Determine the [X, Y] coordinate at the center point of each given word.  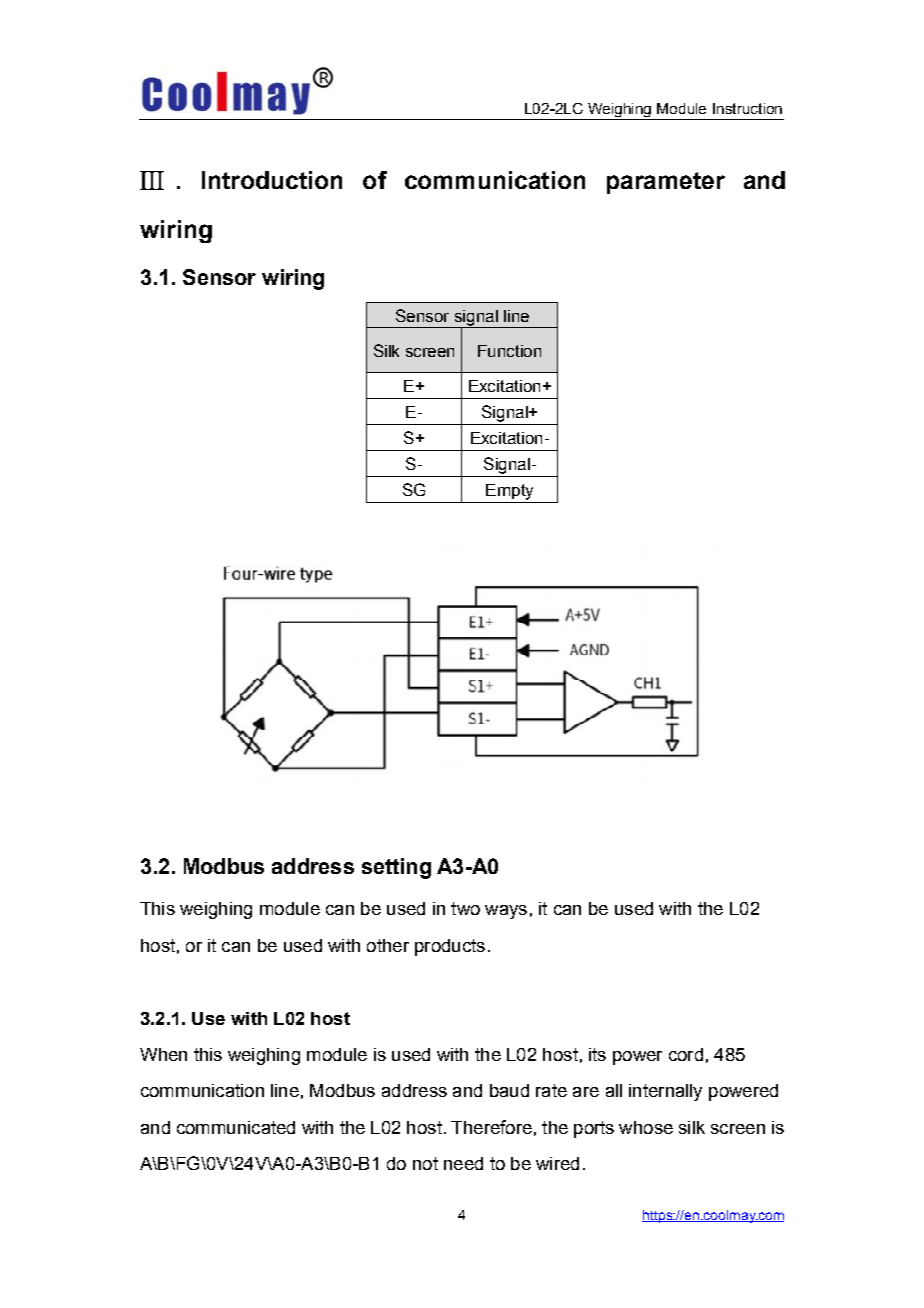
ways [506, 912]
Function [509, 351]
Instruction [747, 108]
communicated [236, 1127]
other [388, 945]
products [450, 947]
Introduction [272, 180]
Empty [509, 492]
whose [646, 1127]
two [465, 908]
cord [686, 1054]
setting [396, 868]
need [463, 1163]
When [163, 1054]
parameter [666, 183]
